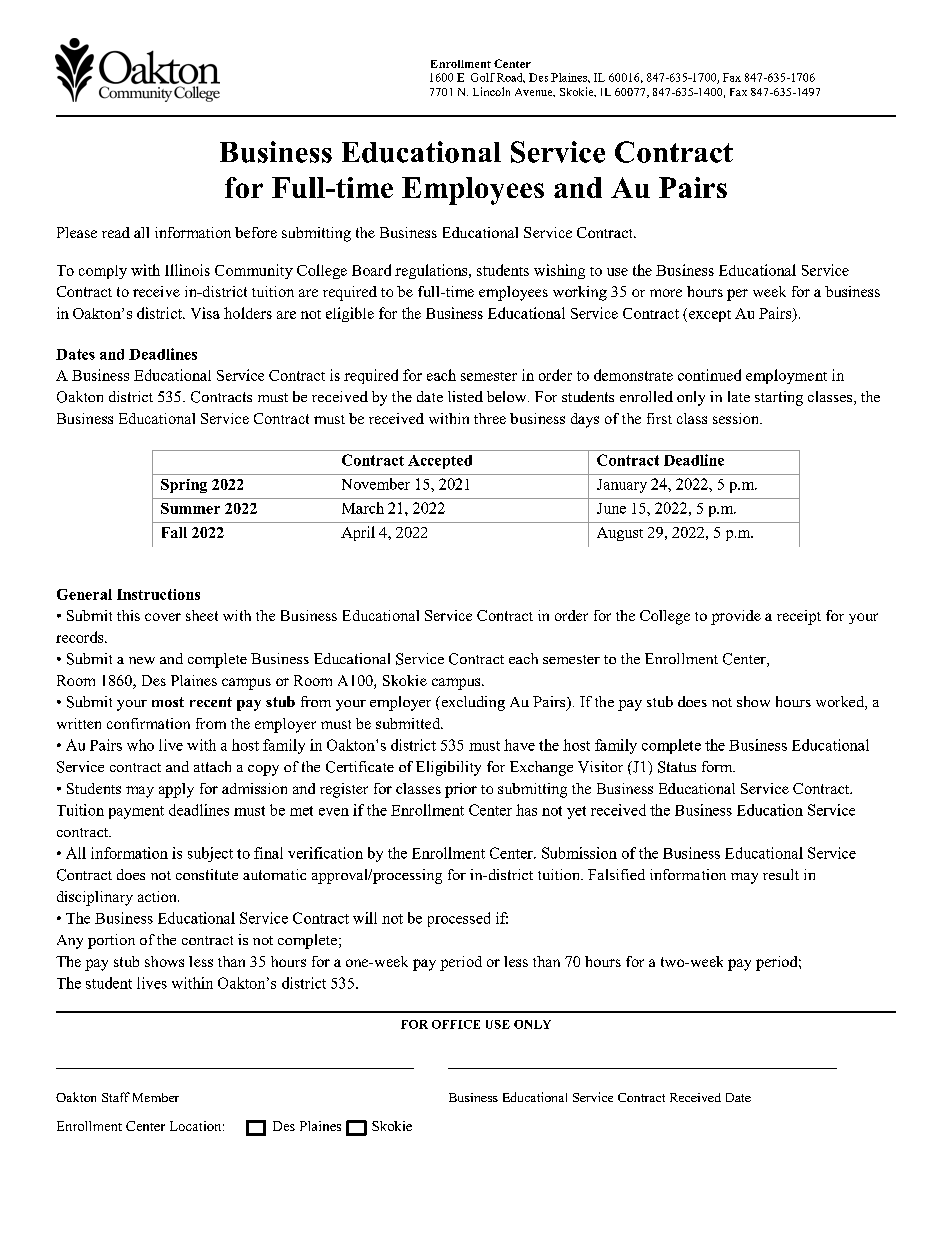 Image resolution: width=952 pixels, height=1233 pixels. What do you see at coordinates (116, 232) in the document?
I see `read` at bounding box center [116, 232].
